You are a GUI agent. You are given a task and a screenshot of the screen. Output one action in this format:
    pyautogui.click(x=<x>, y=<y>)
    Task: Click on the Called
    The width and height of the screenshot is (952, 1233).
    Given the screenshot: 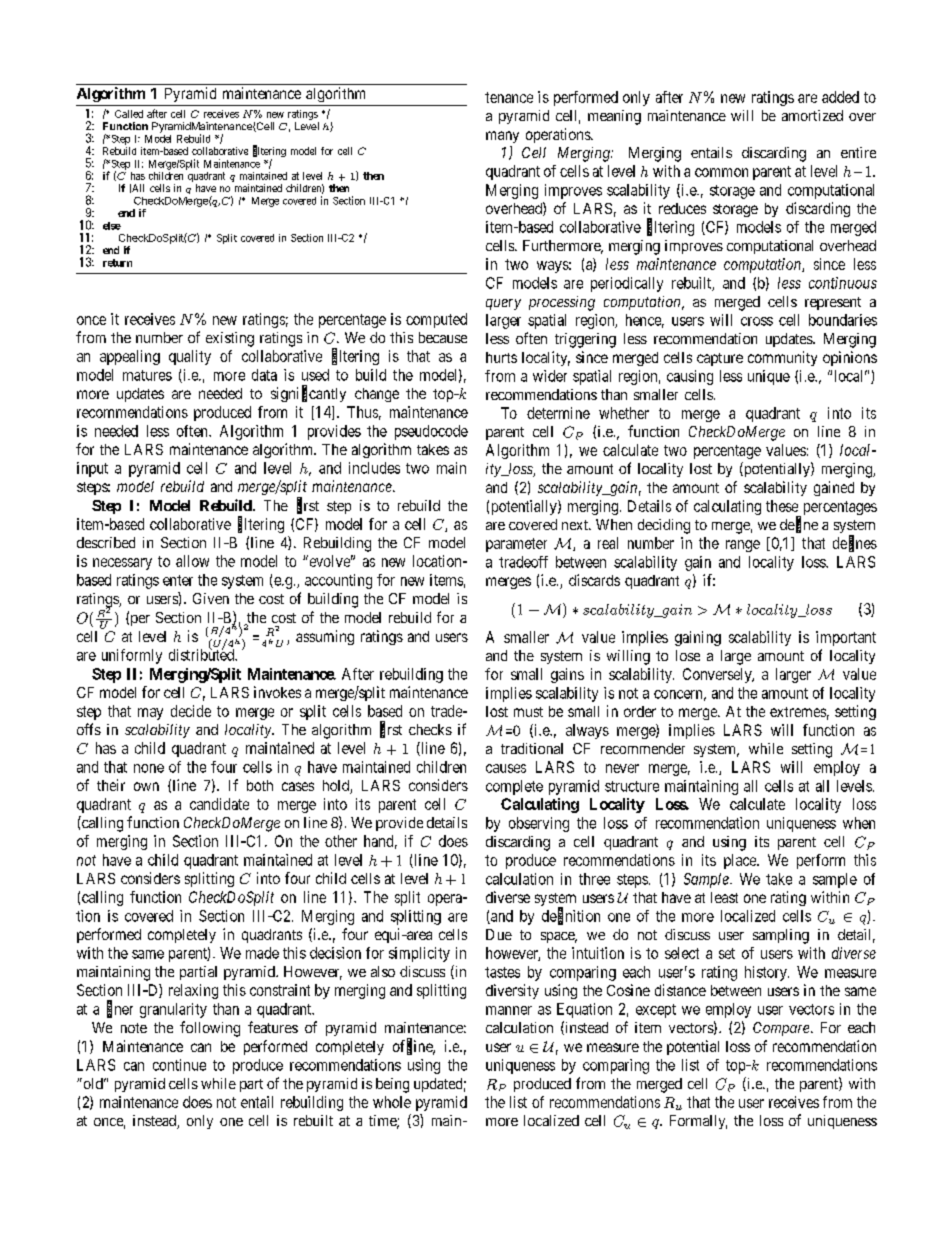 What is the action you would take?
    pyautogui.click(x=129, y=114)
